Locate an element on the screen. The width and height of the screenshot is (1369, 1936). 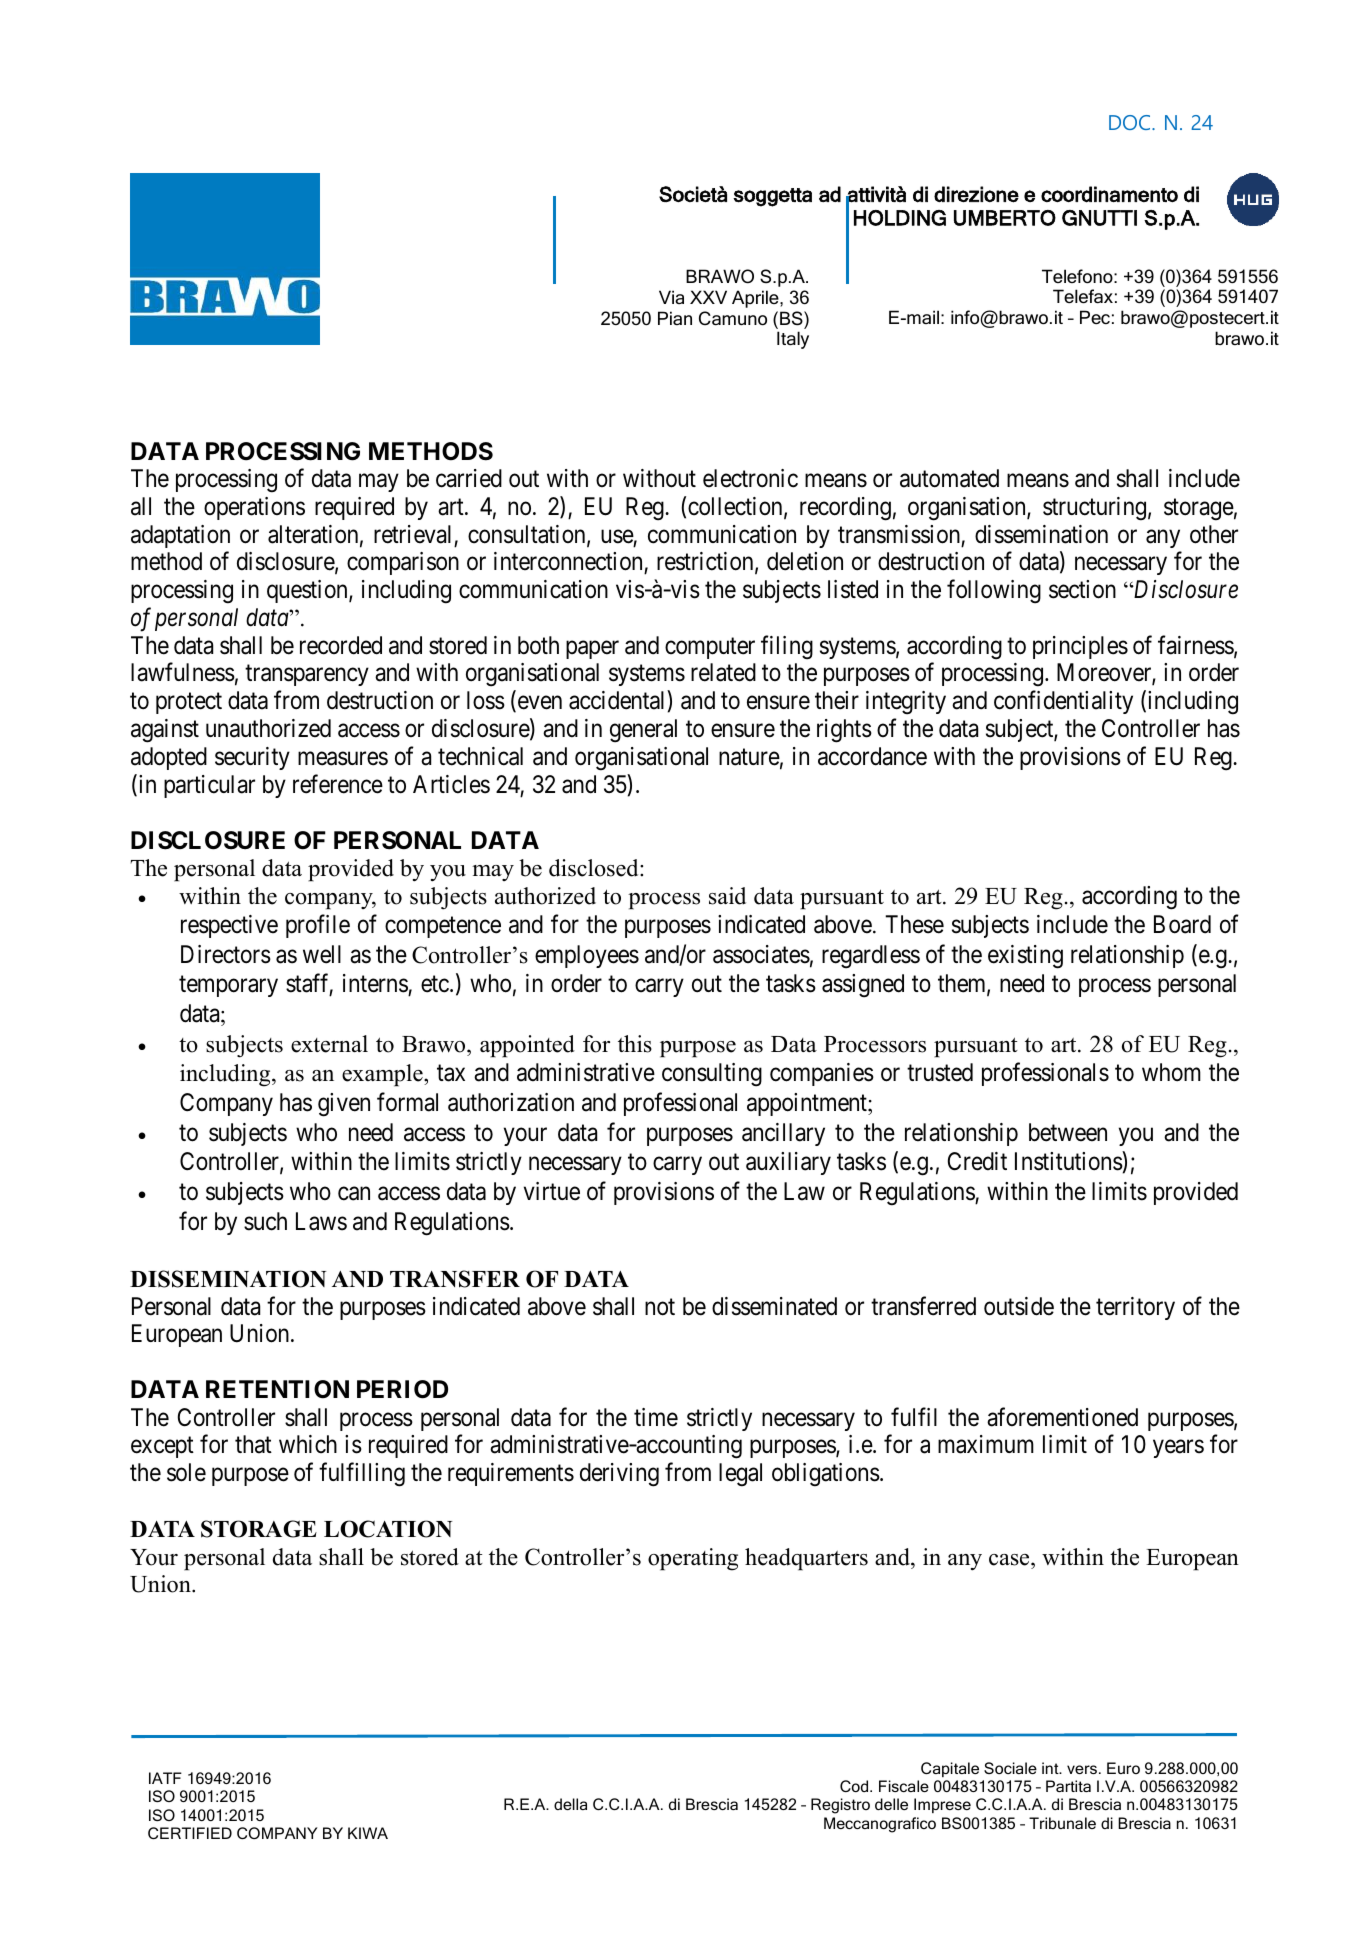
CERTIFIED is located at coordinates (190, 1833).
